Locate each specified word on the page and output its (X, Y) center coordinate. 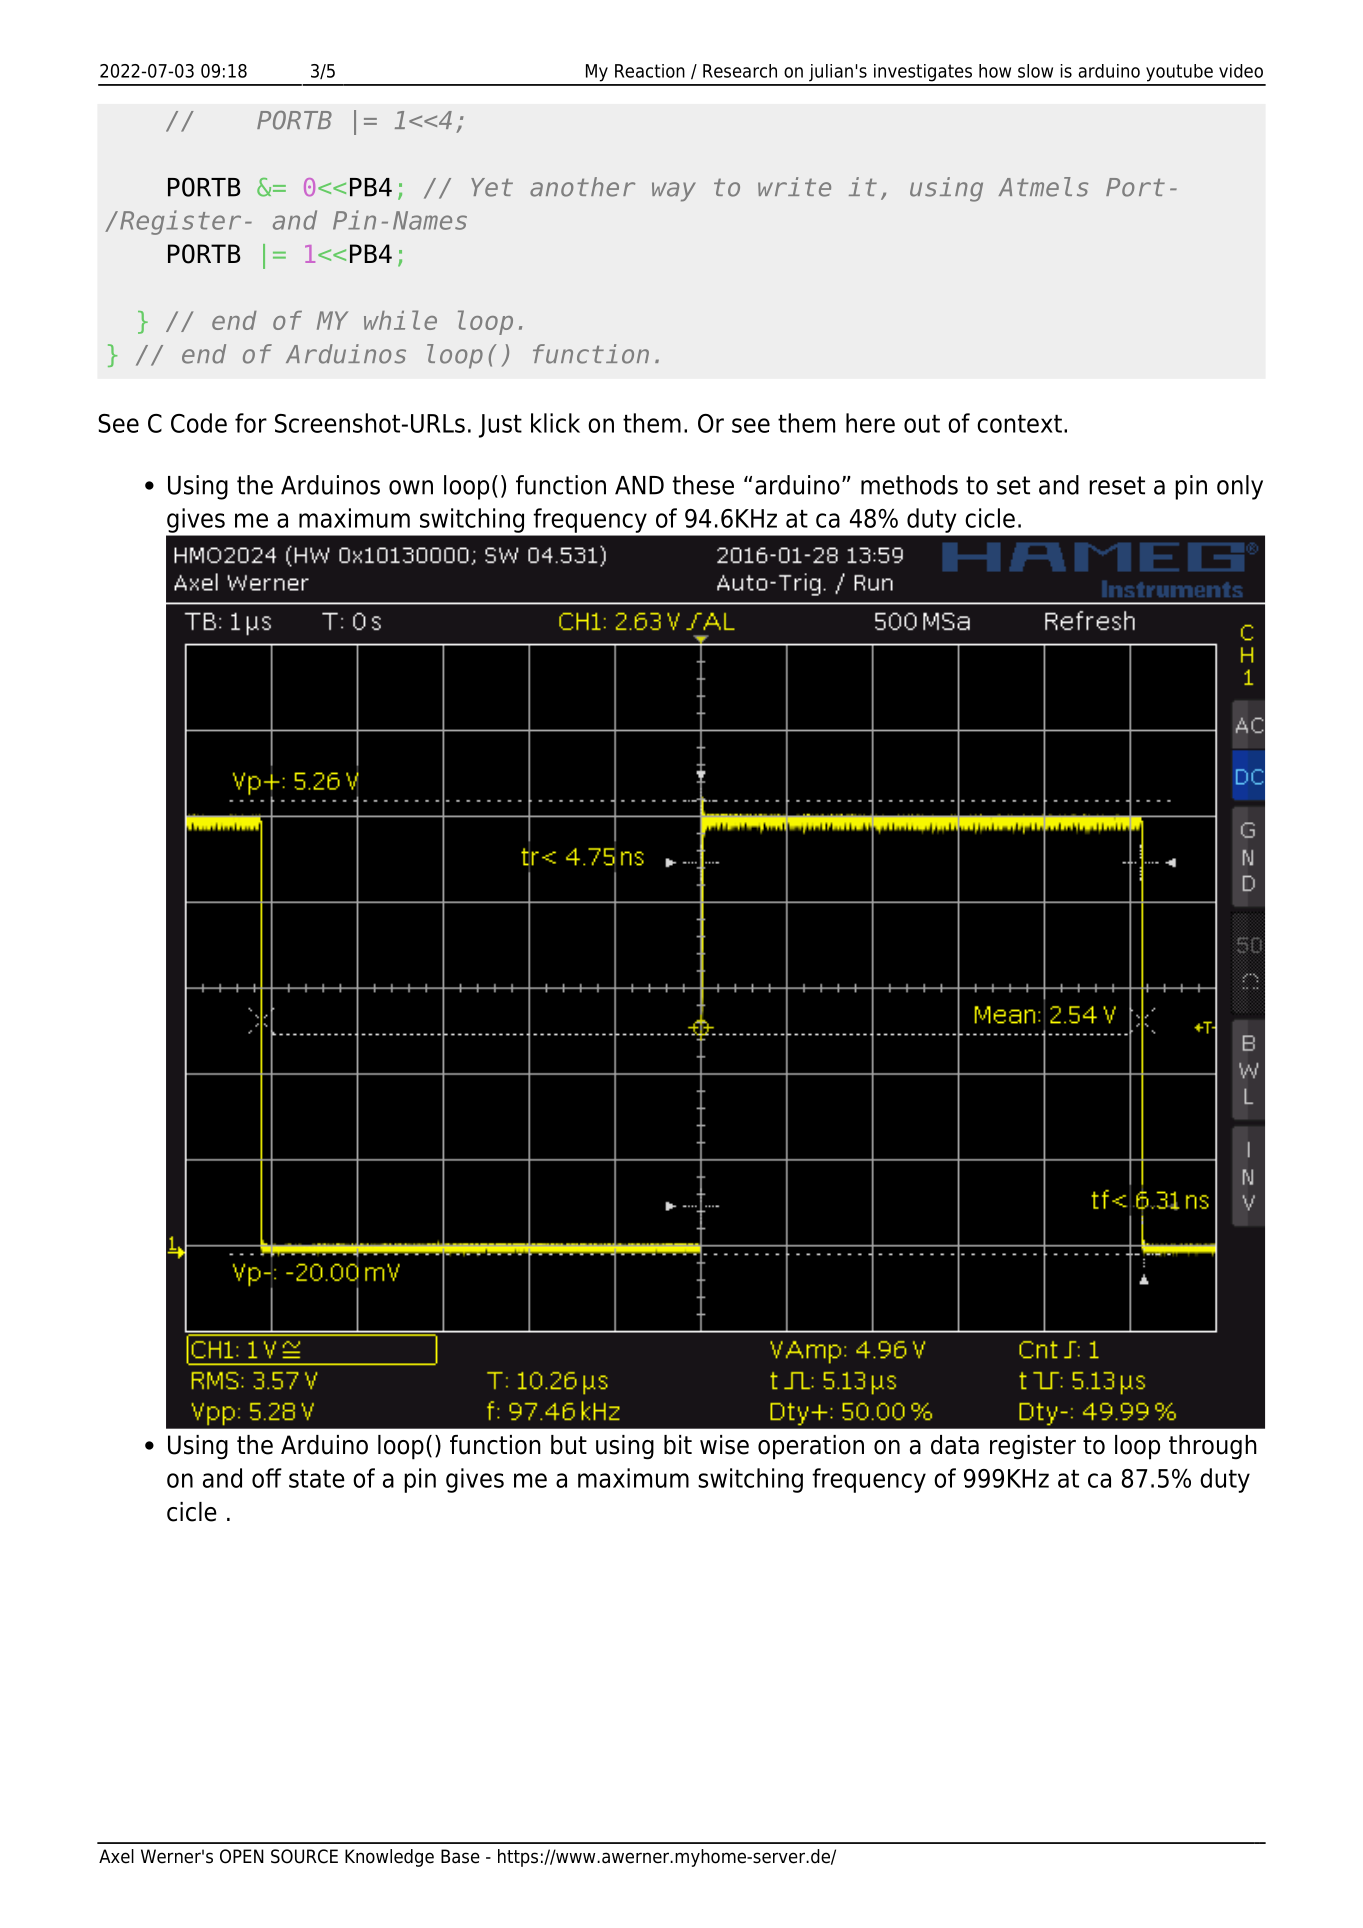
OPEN (242, 1856)
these (703, 485)
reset (1117, 485)
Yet (492, 187)
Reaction (650, 71)
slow (1035, 71)
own (411, 487)
